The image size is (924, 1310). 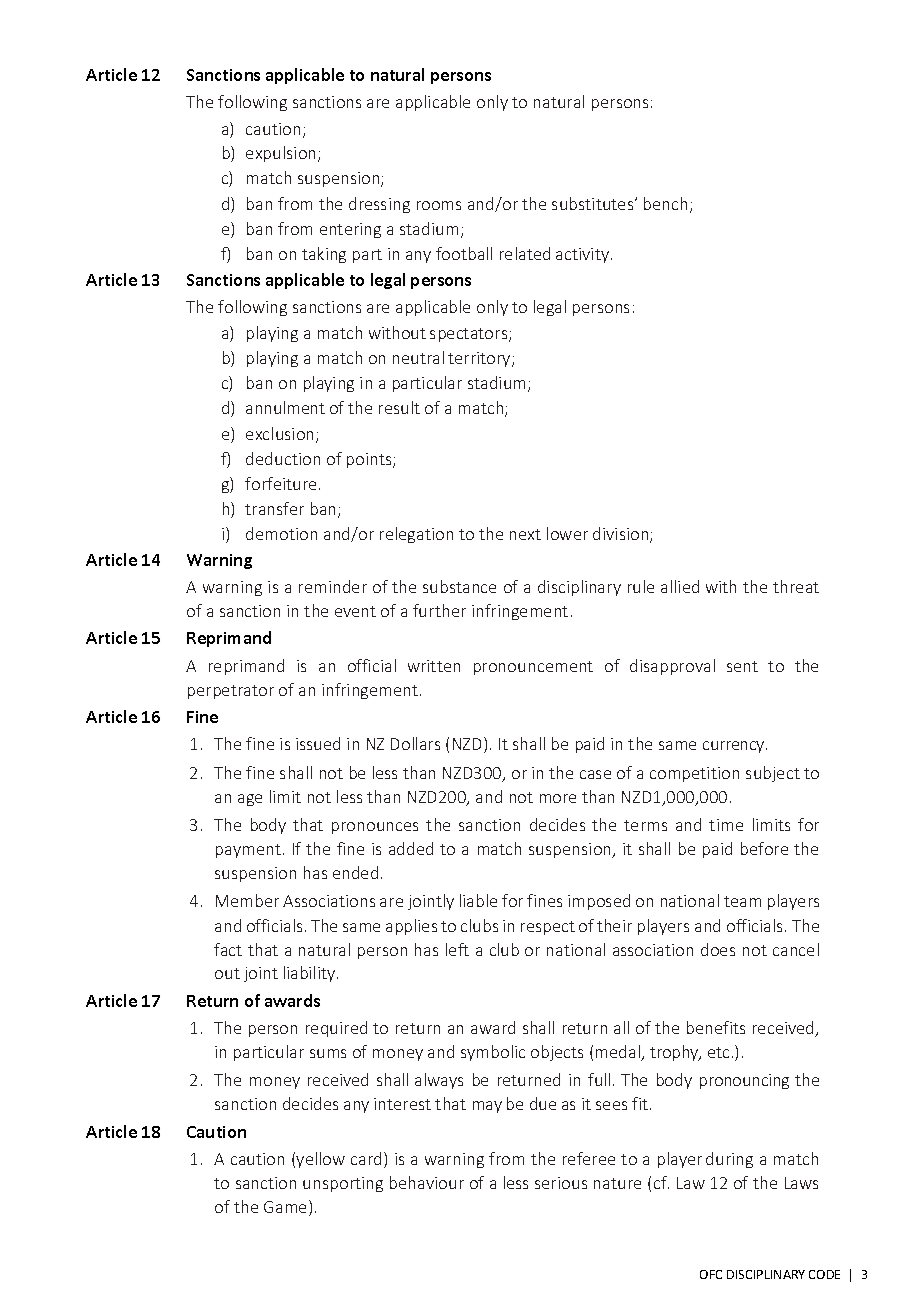 I want to click on bench, so click(x=665, y=203).
